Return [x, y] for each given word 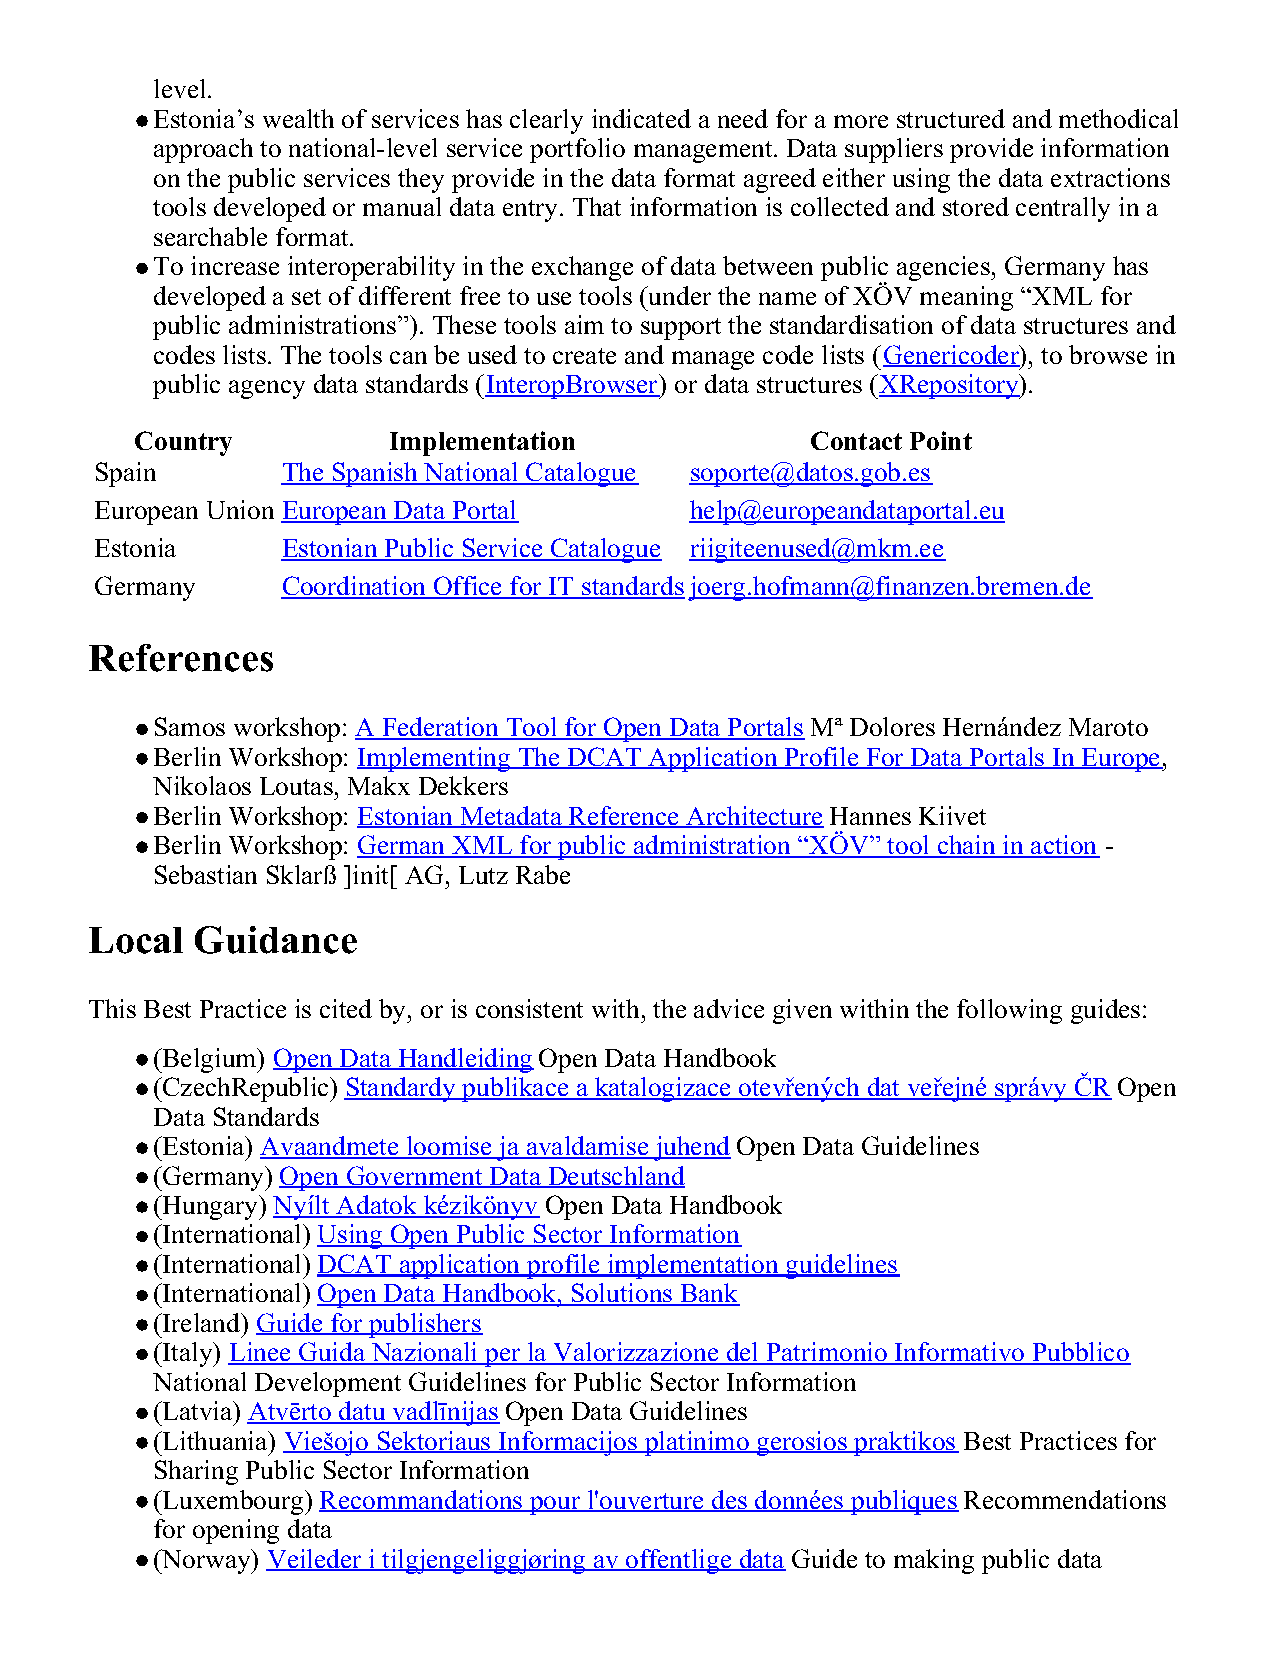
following [1009, 1011]
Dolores [892, 726]
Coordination [355, 587]
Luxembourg [233, 1502]
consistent [529, 1008]
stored [976, 206]
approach [203, 150]
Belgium [210, 1060]
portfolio [577, 150]
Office [468, 587]
